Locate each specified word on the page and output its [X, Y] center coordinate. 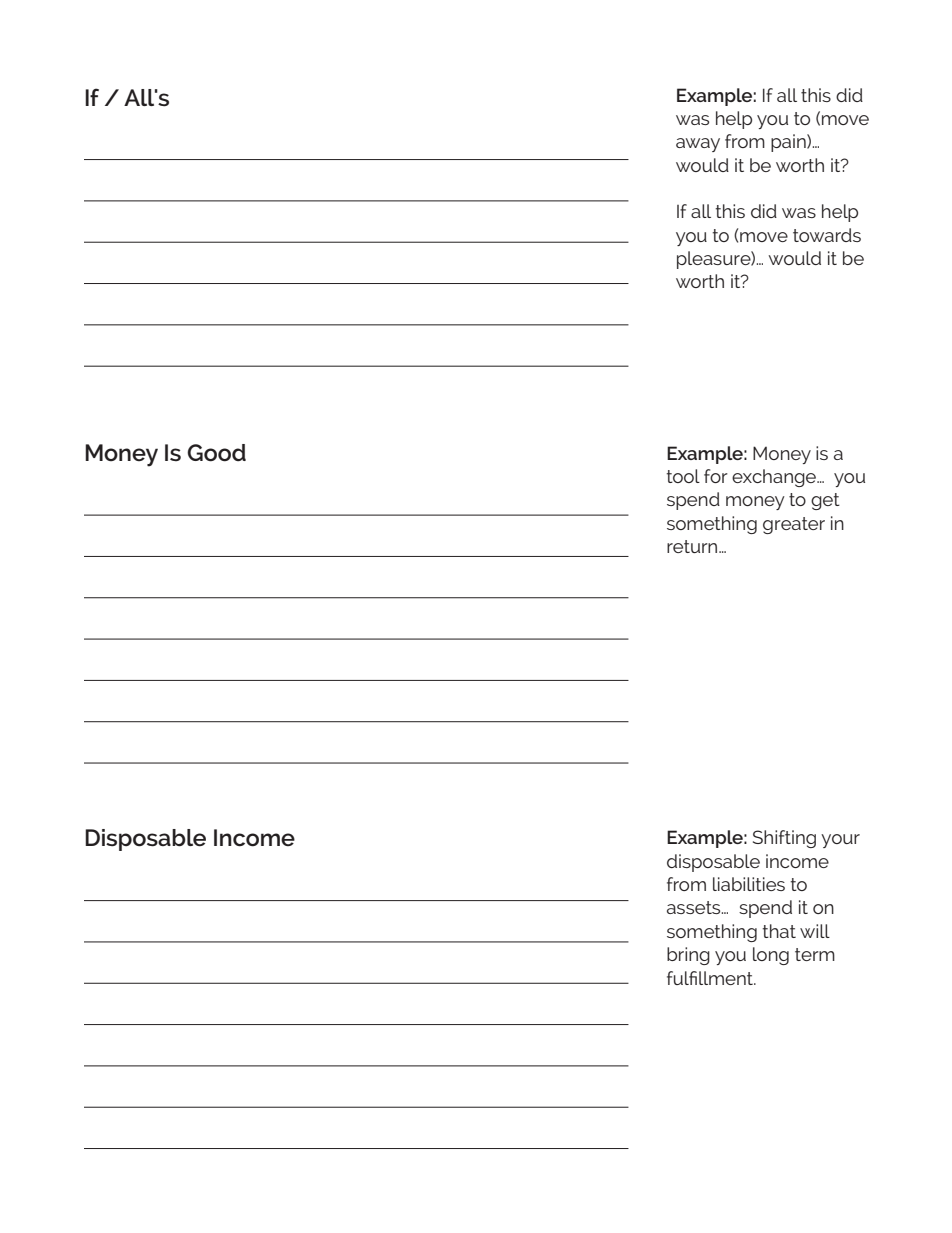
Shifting [784, 839]
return [693, 546]
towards [827, 235]
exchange [775, 478]
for [716, 476]
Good [216, 453]
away [698, 145]
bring [688, 956]
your [840, 841]
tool [683, 476]
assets [695, 907]
